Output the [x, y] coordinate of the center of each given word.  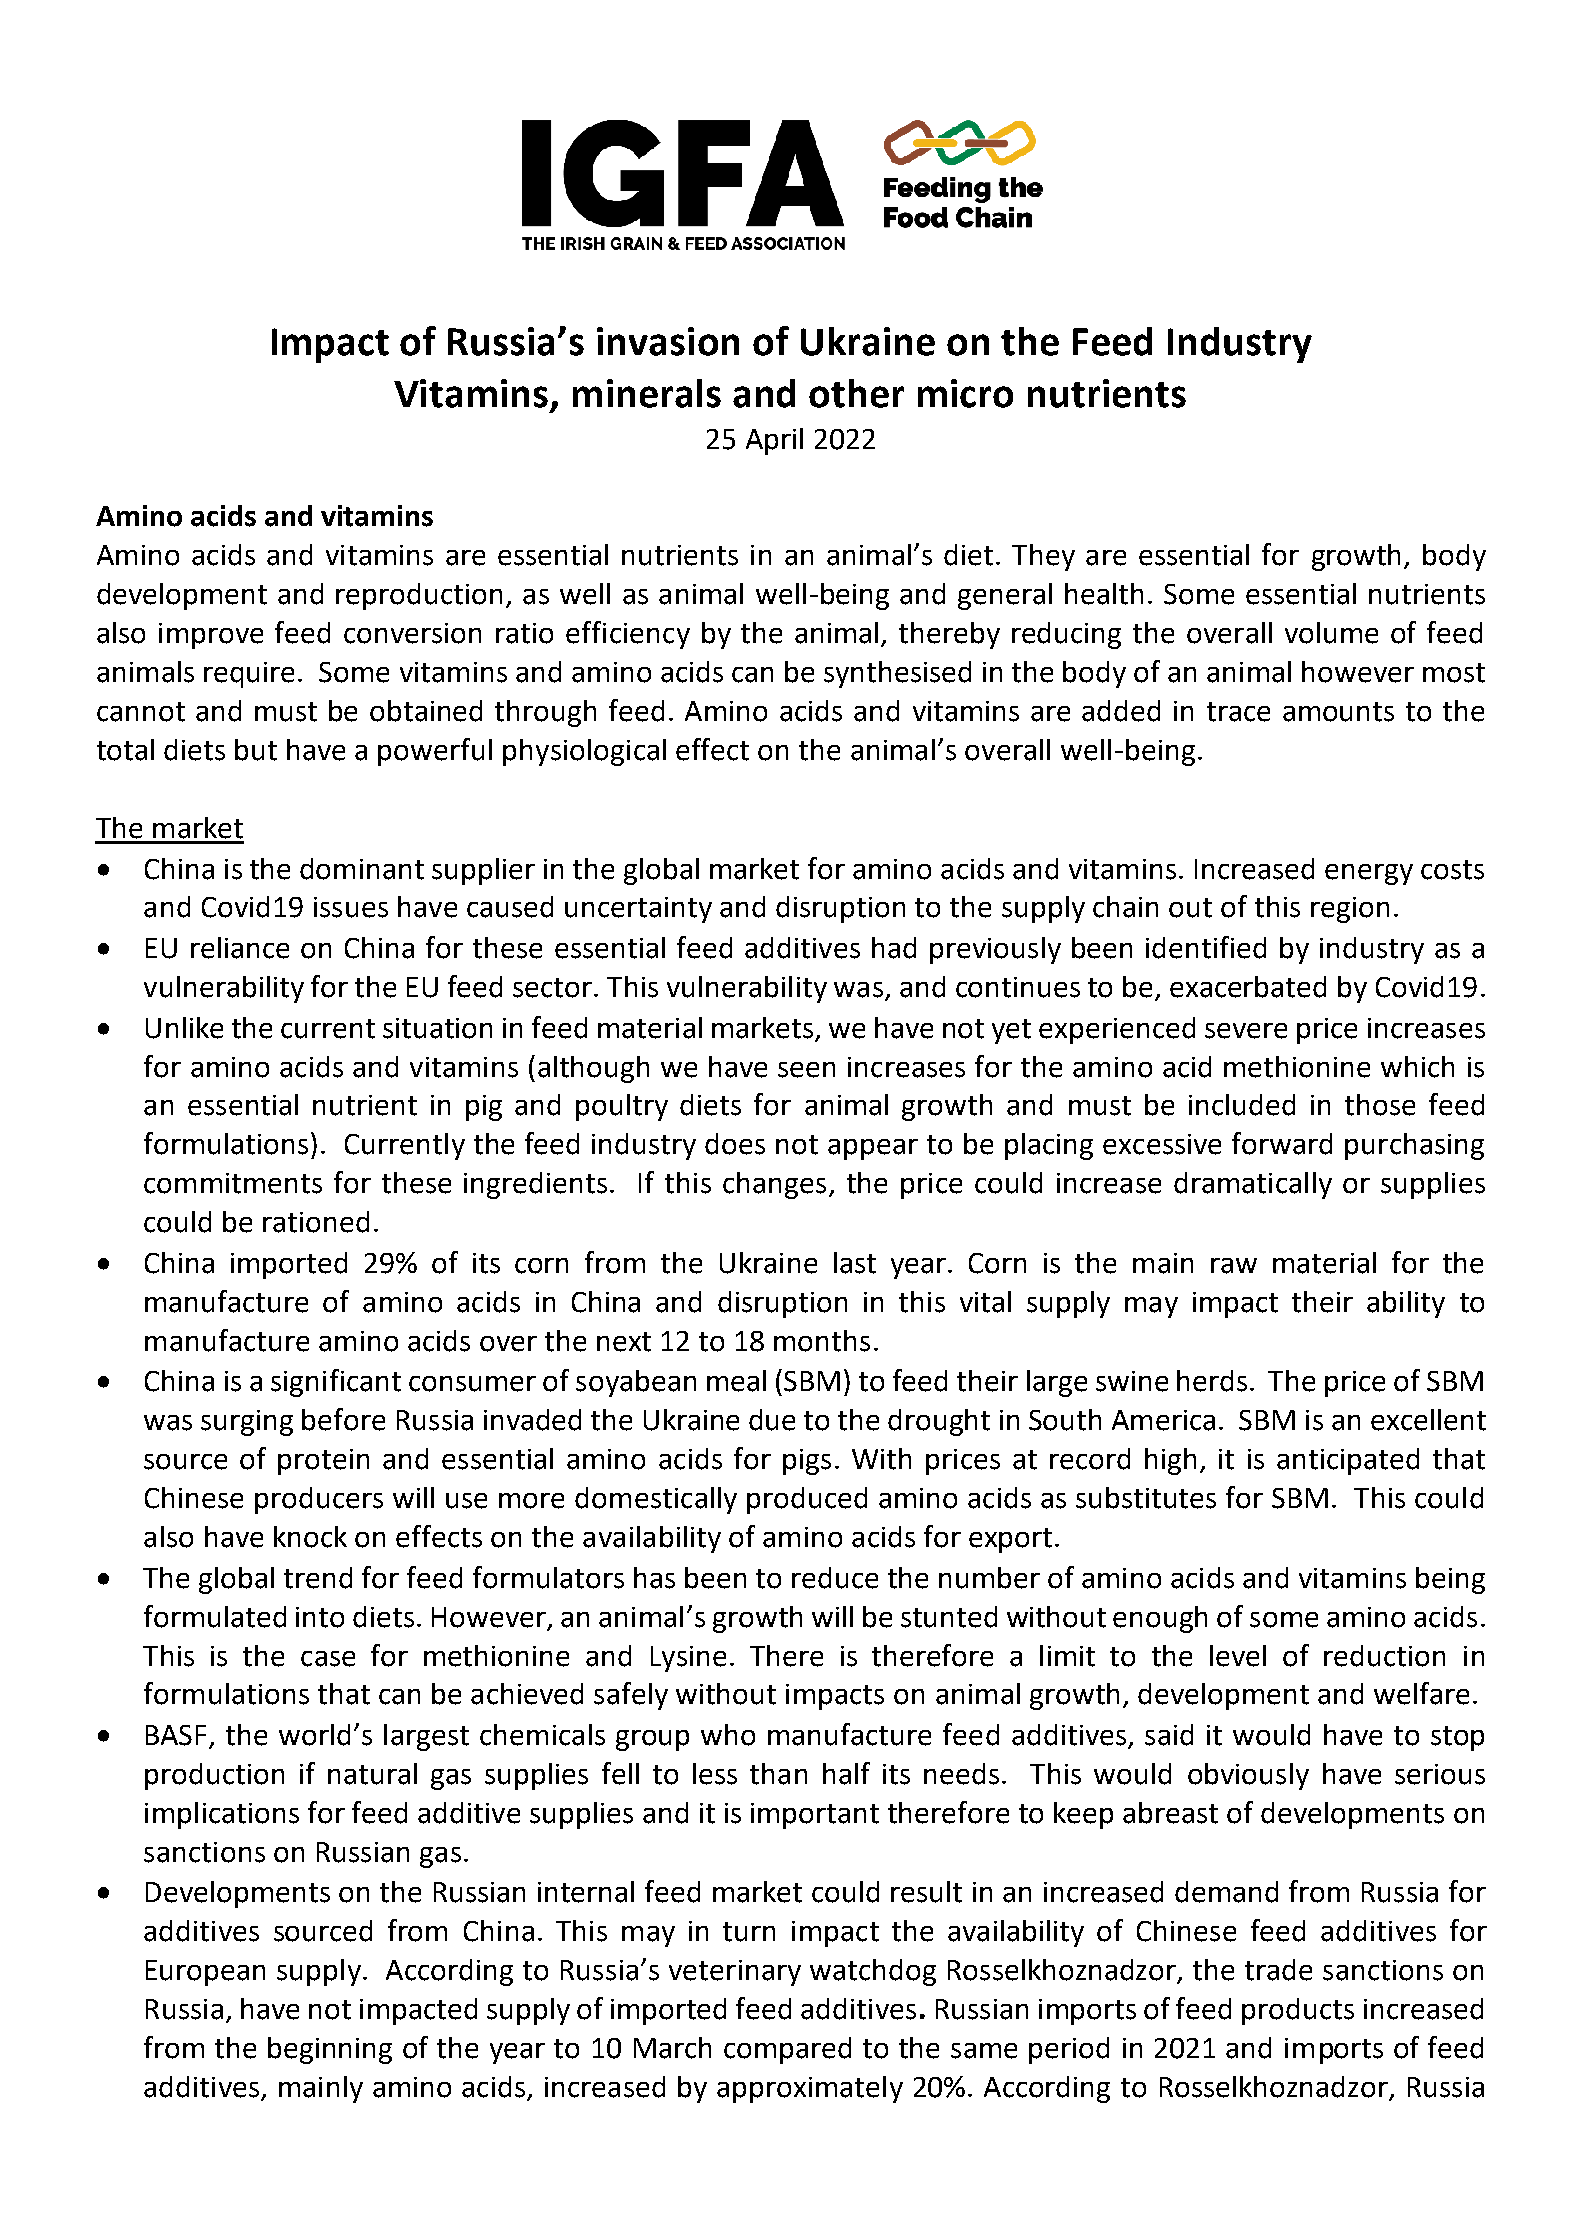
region [1350, 910]
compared [787, 2050]
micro [965, 393]
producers [319, 1500]
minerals [647, 393]
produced [807, 1500]
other [856, 393]
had [894, 948]
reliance [240, 948]
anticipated [1348, 1461]
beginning [330, 2050]
